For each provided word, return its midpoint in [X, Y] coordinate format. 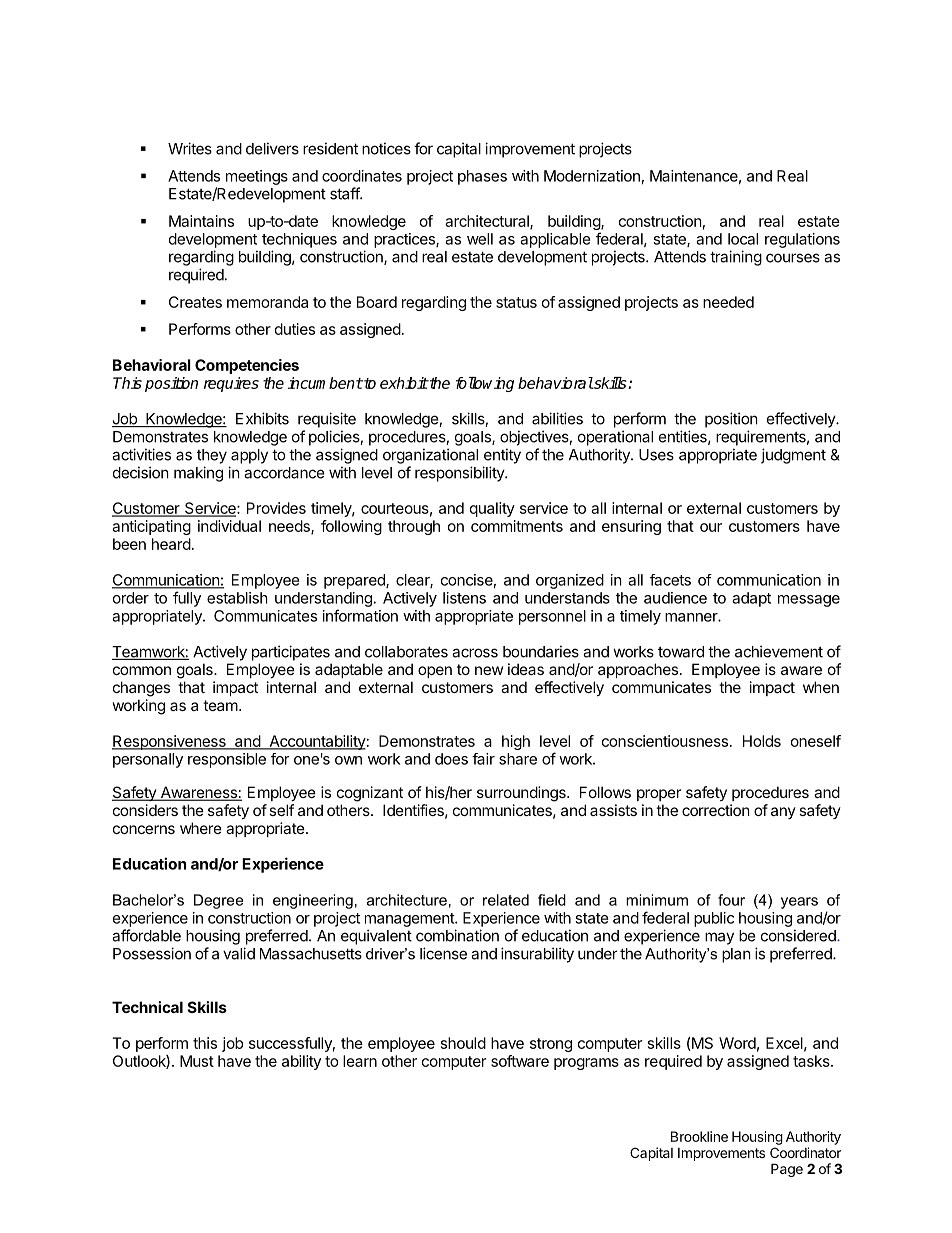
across [475, 653]
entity [502, 456]
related [506, 900]
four [731, 900]
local [743, 239]
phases [482, 177]
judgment [793, 456]
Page [787, 1170]
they [212, 456]
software [520, 1061]
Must [197, 1061]
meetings [257, 177]
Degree [218, 901]
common [142, 670]
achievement [779, 651]
